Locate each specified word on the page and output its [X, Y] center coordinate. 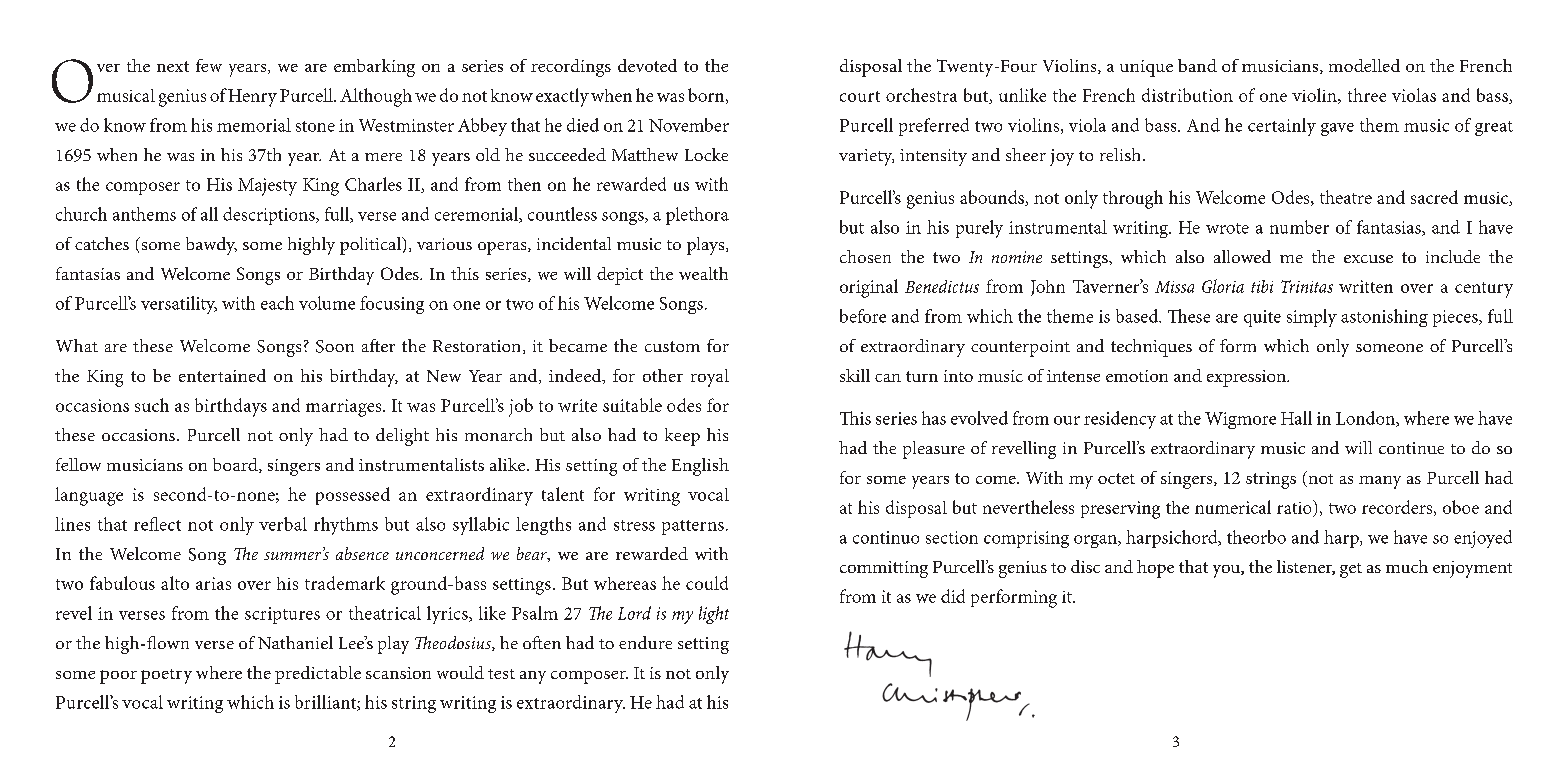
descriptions [270, 216]
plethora [697, 216]
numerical [1233, 507]
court [860, 96]
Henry [252, 98]
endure [645, 642]
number [1299, 227]
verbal [283, 524]
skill [855, 375]
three [1367, 95]
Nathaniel [295, 642]
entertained [222, 375]
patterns [693, 527]
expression [1247, 378]
